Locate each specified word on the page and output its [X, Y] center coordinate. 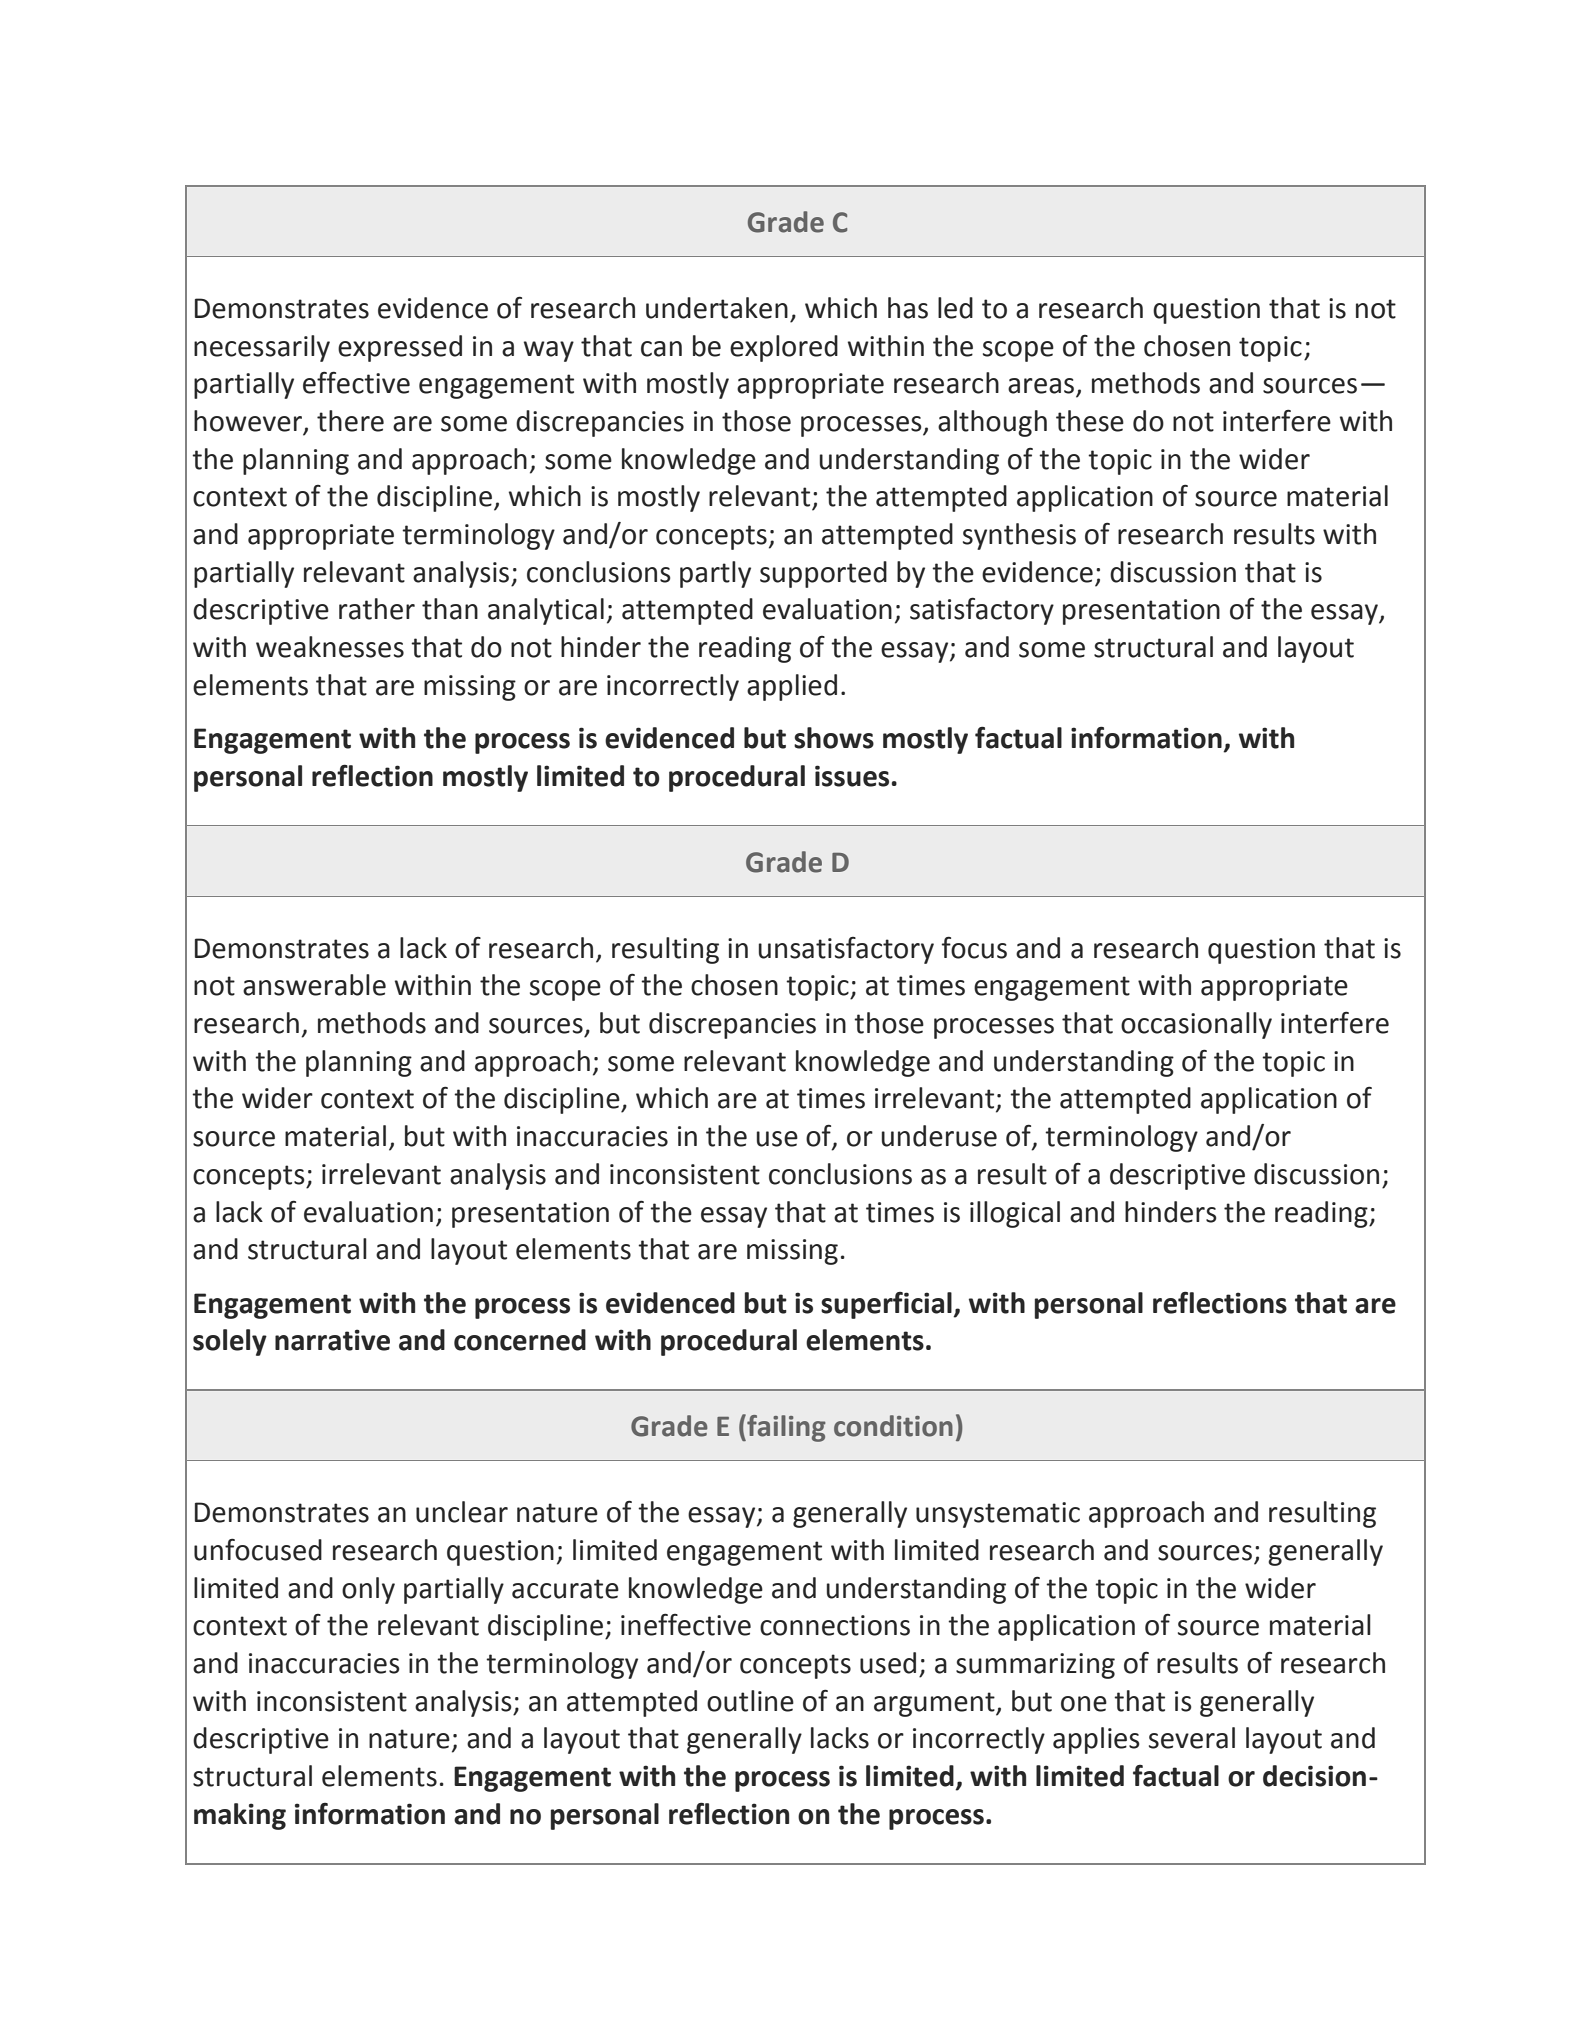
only [368, 1590]
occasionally [1196, 1025]
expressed [400, 348]
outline [750, 1701]
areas [1042, 387]
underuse [939, 1136]
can [661, 349]
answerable [314, 985]
